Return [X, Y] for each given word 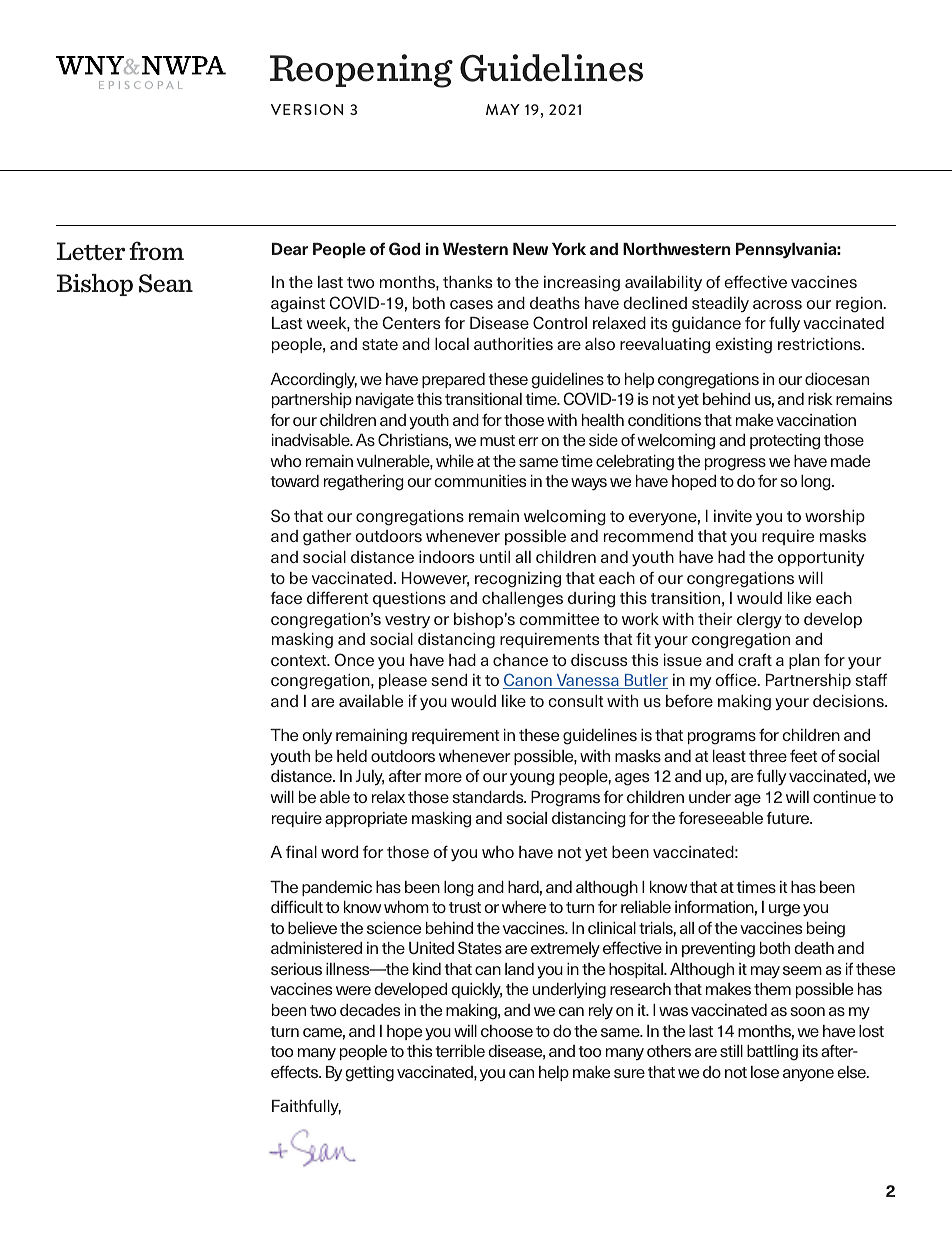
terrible [460, 1051]
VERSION [307, 109]
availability [663, 283]
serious [296, 969]
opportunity [821, 559]
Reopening [361, 71]
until [495, 557]
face [286, 597]
